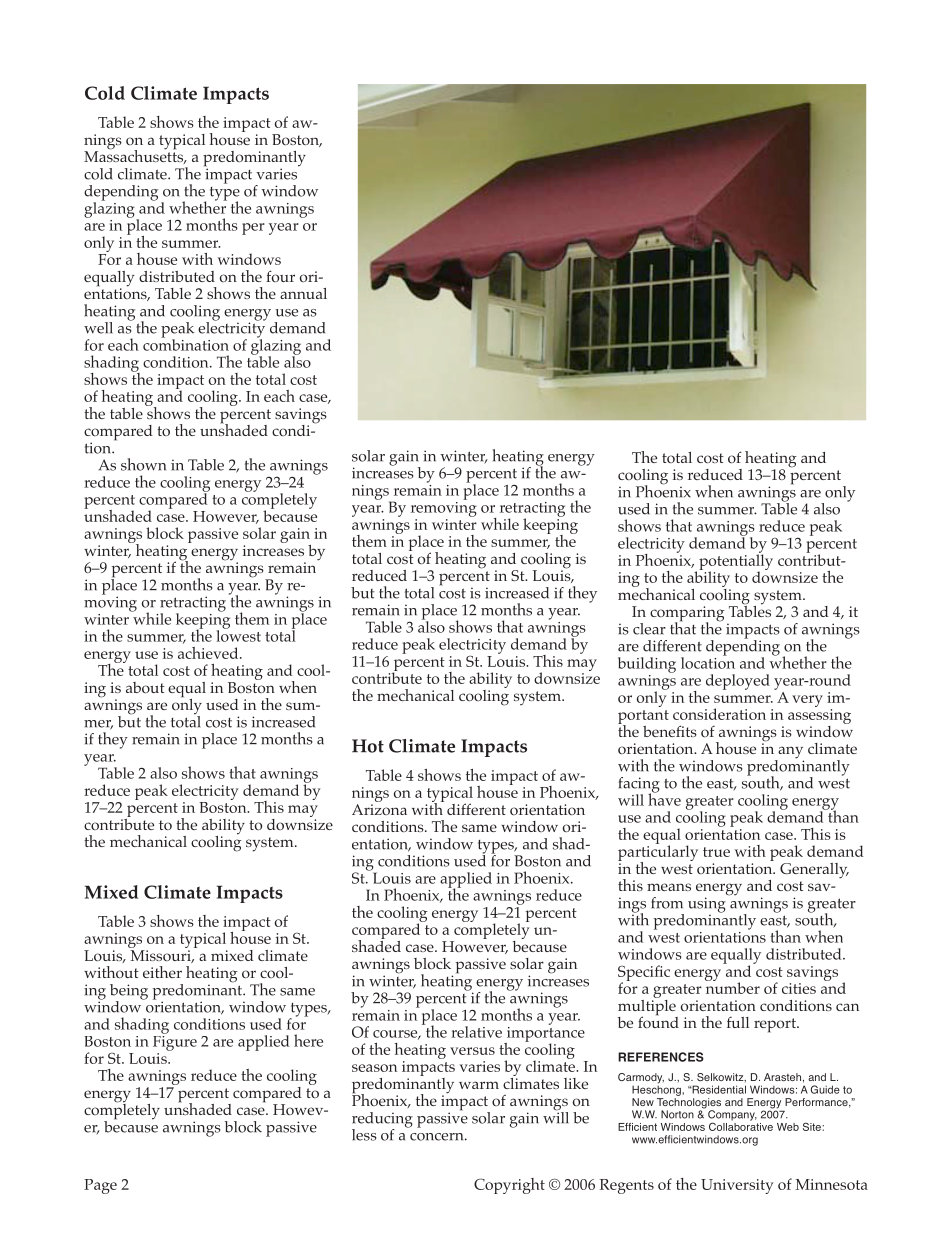 The width and height of the screenshot is (952, 1233). Describe the element at coordinates (736, 562) in the screenshot. I see `potentially` at that location.
